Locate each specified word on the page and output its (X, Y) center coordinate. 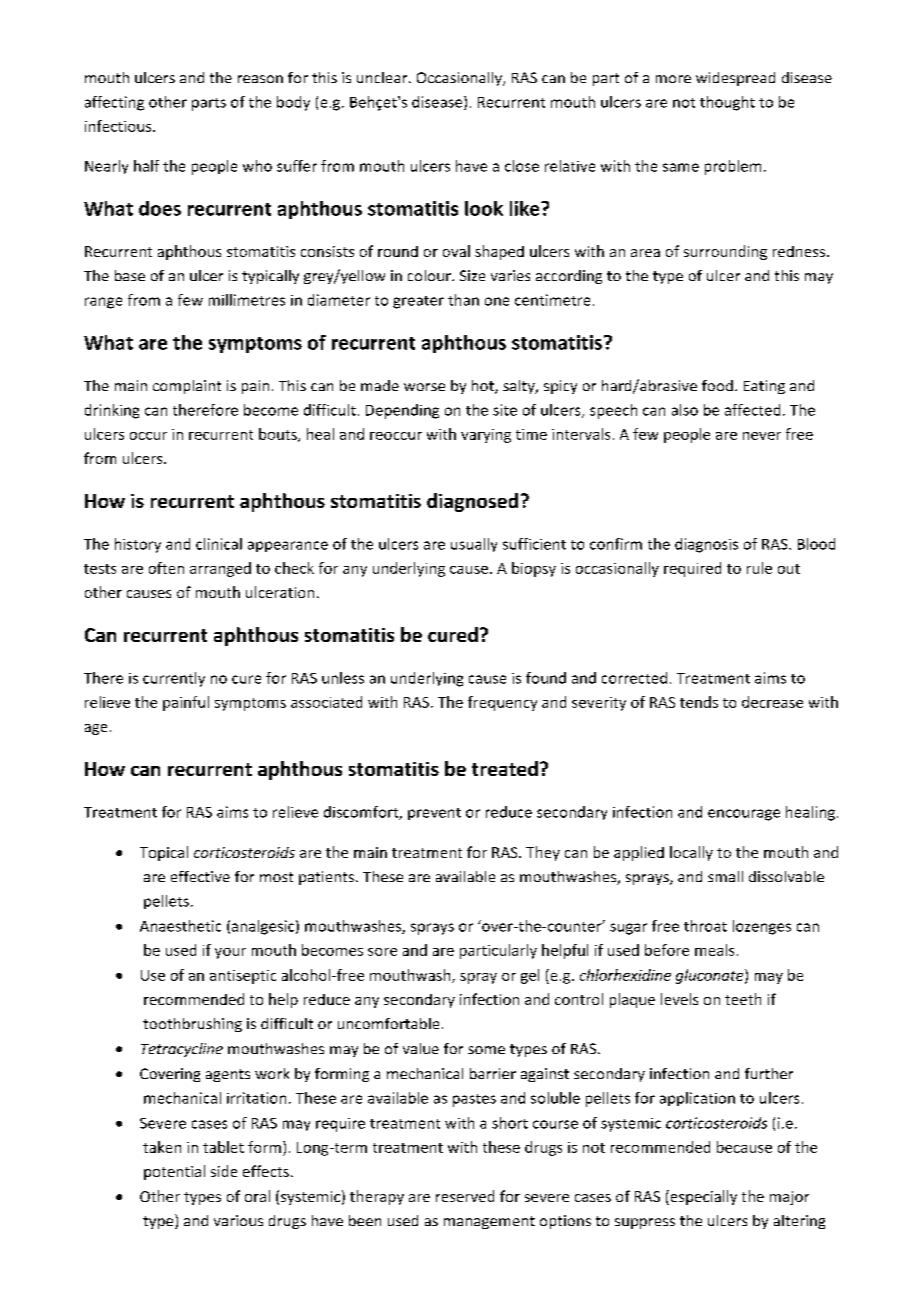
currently (174, 679)
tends (699, 702)
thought (727, 103)
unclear (383, 77)
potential (174, 1172)
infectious (119, 126)
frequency (502, 703)
